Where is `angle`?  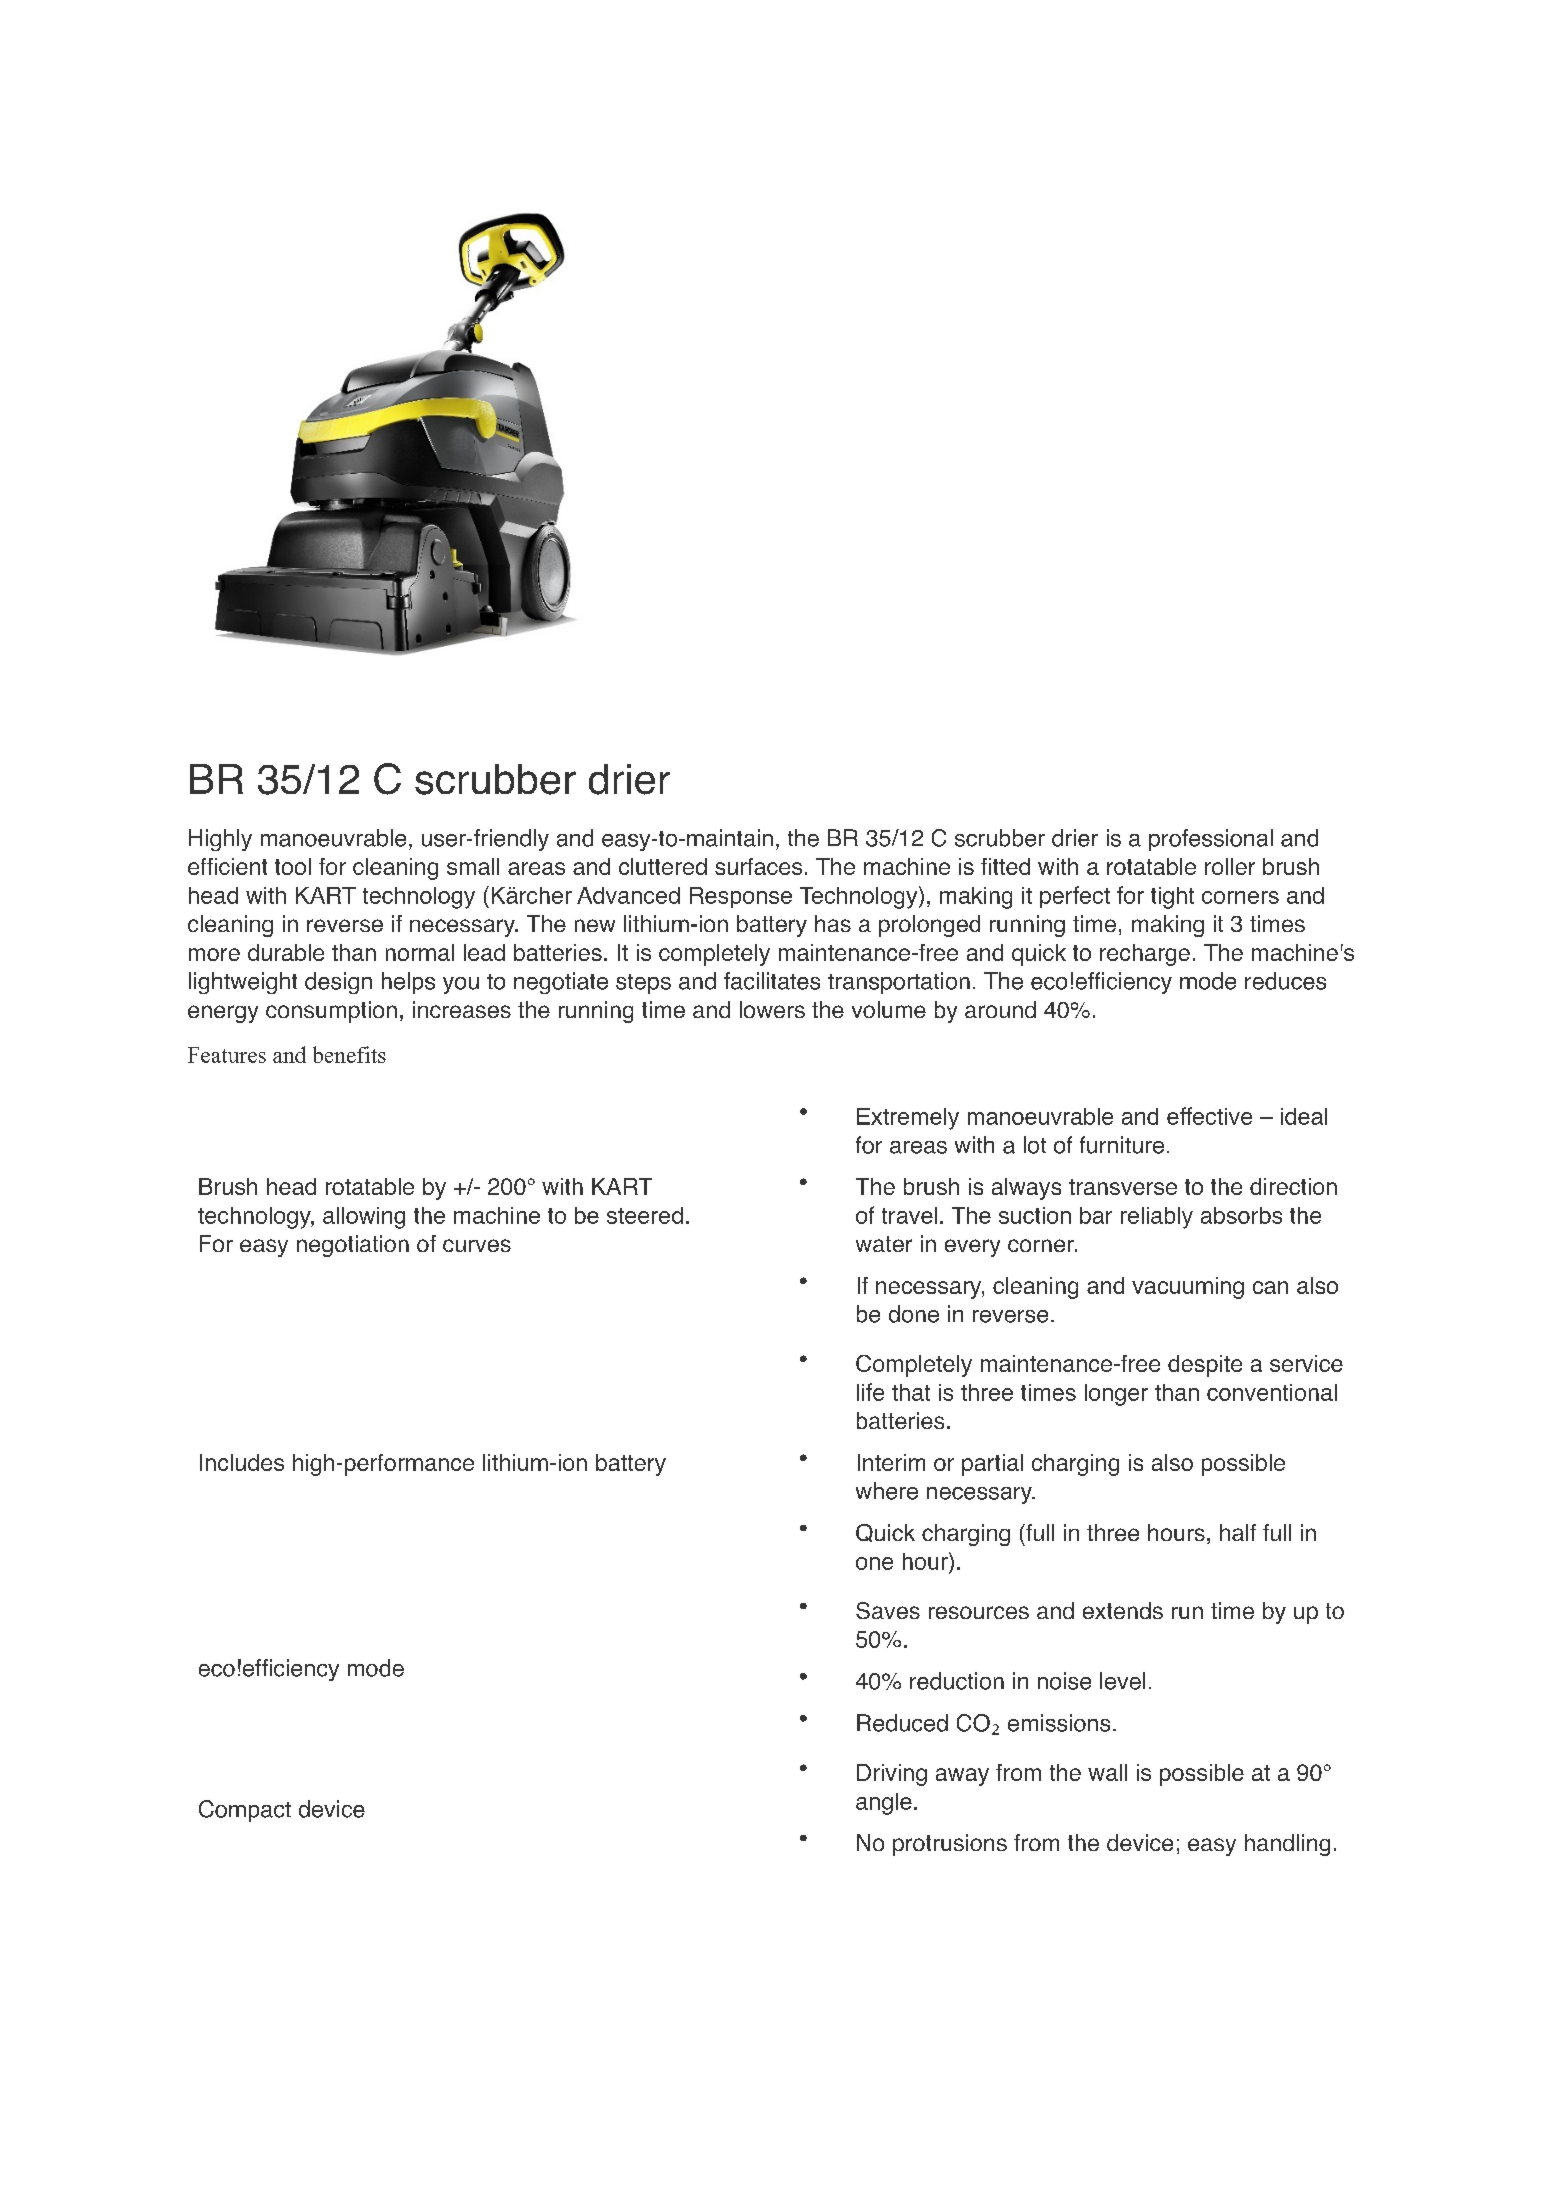 angle is located at coordinates (884, 1804).
